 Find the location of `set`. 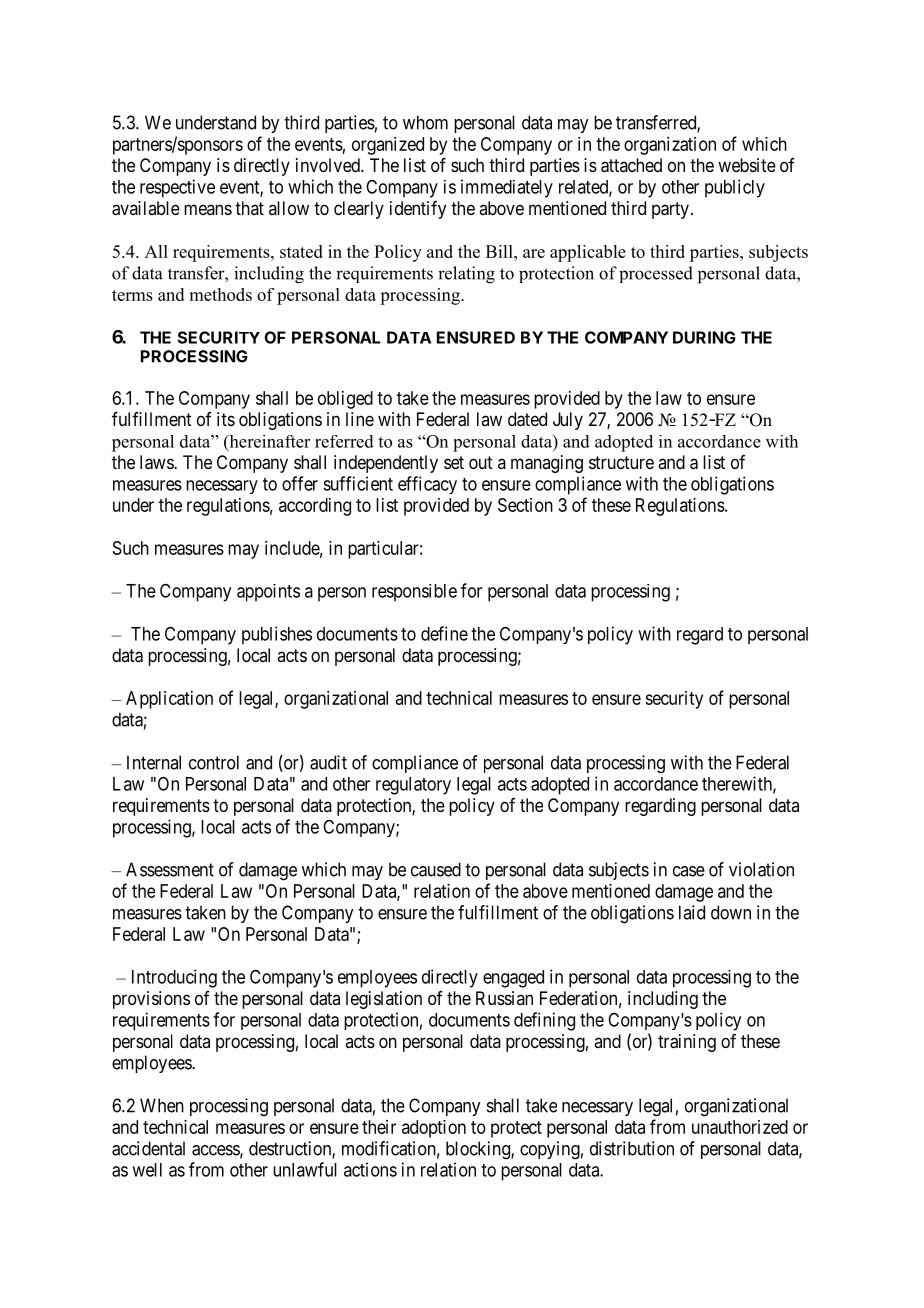

set is located at coordinates (454, 462).
